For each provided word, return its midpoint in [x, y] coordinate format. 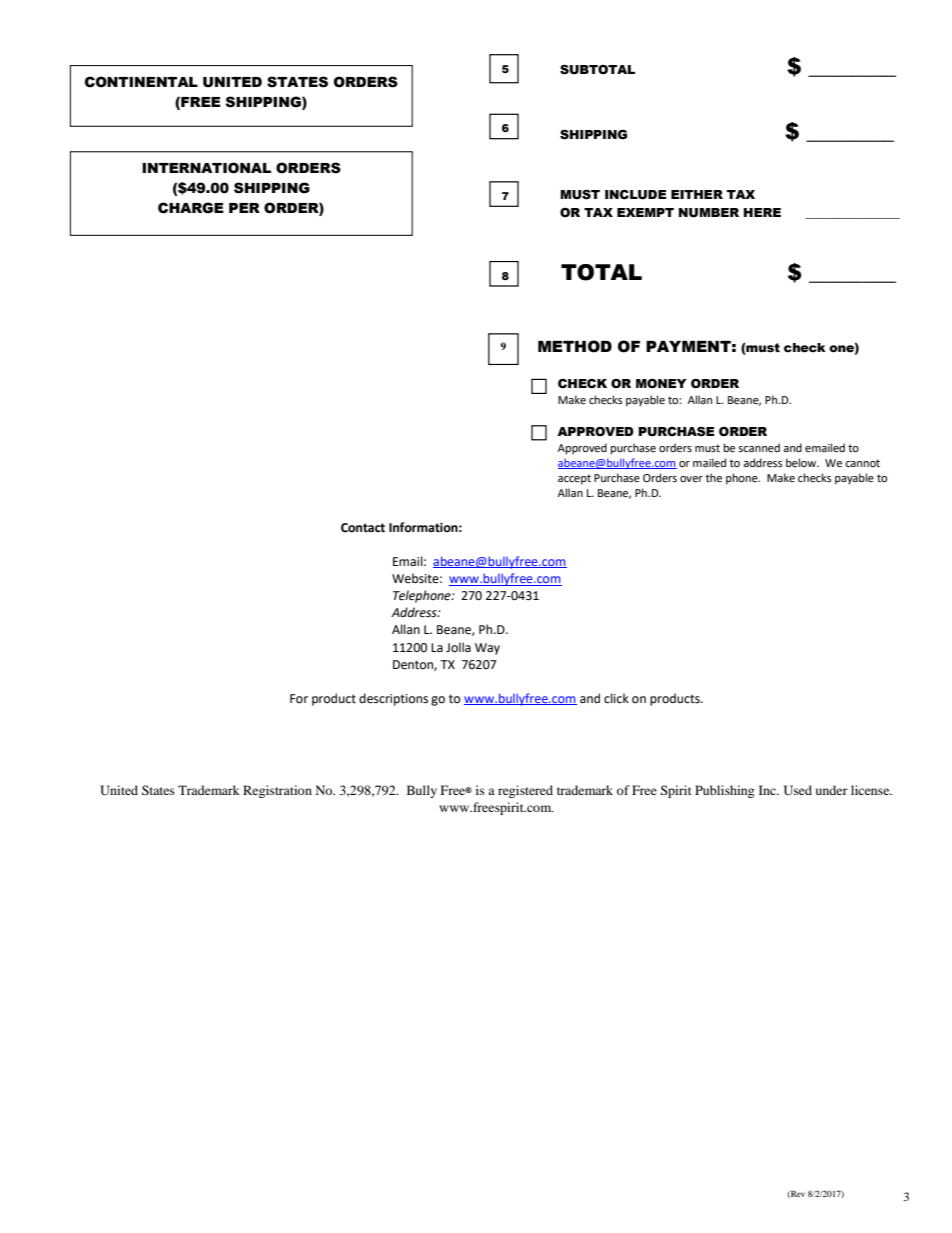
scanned [759, 447]
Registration [277, 791]
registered [525, 791]
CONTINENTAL [141, 82]
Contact [363, 528]
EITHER [697, 194]
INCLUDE [636, 195]
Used [798, 790]
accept [574, 479]
